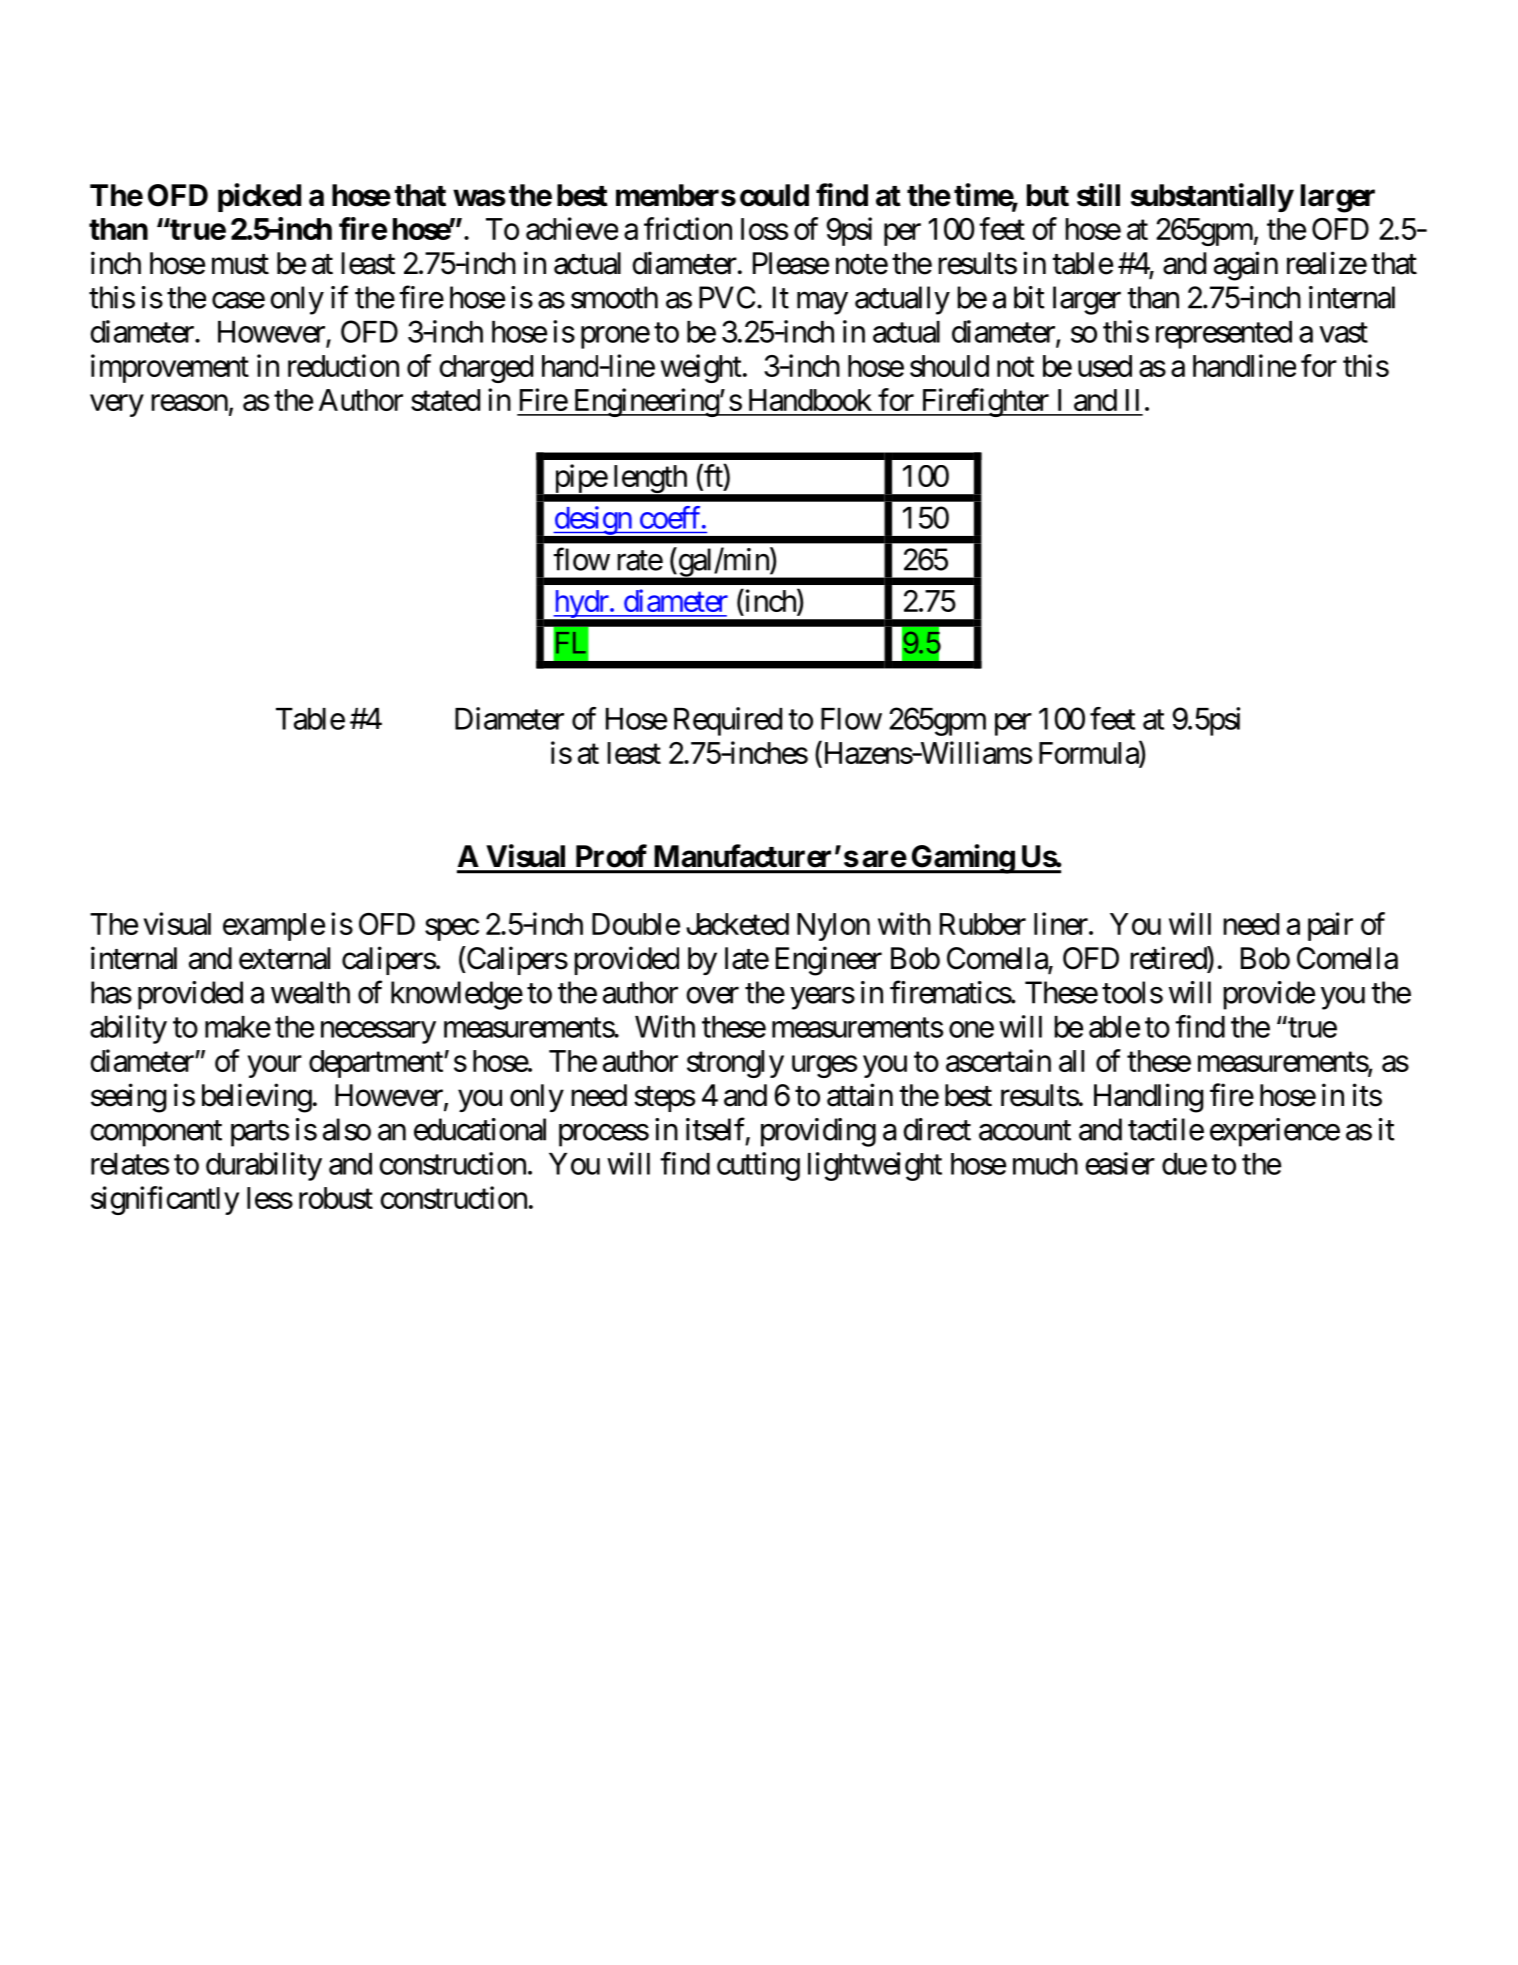 Image resolution: width=1518 pixels, height=1965 pixels. What do you see at coordinates (860, 1095) in the screenshot?
I see `attain` at bounding box center [860, 1095].
